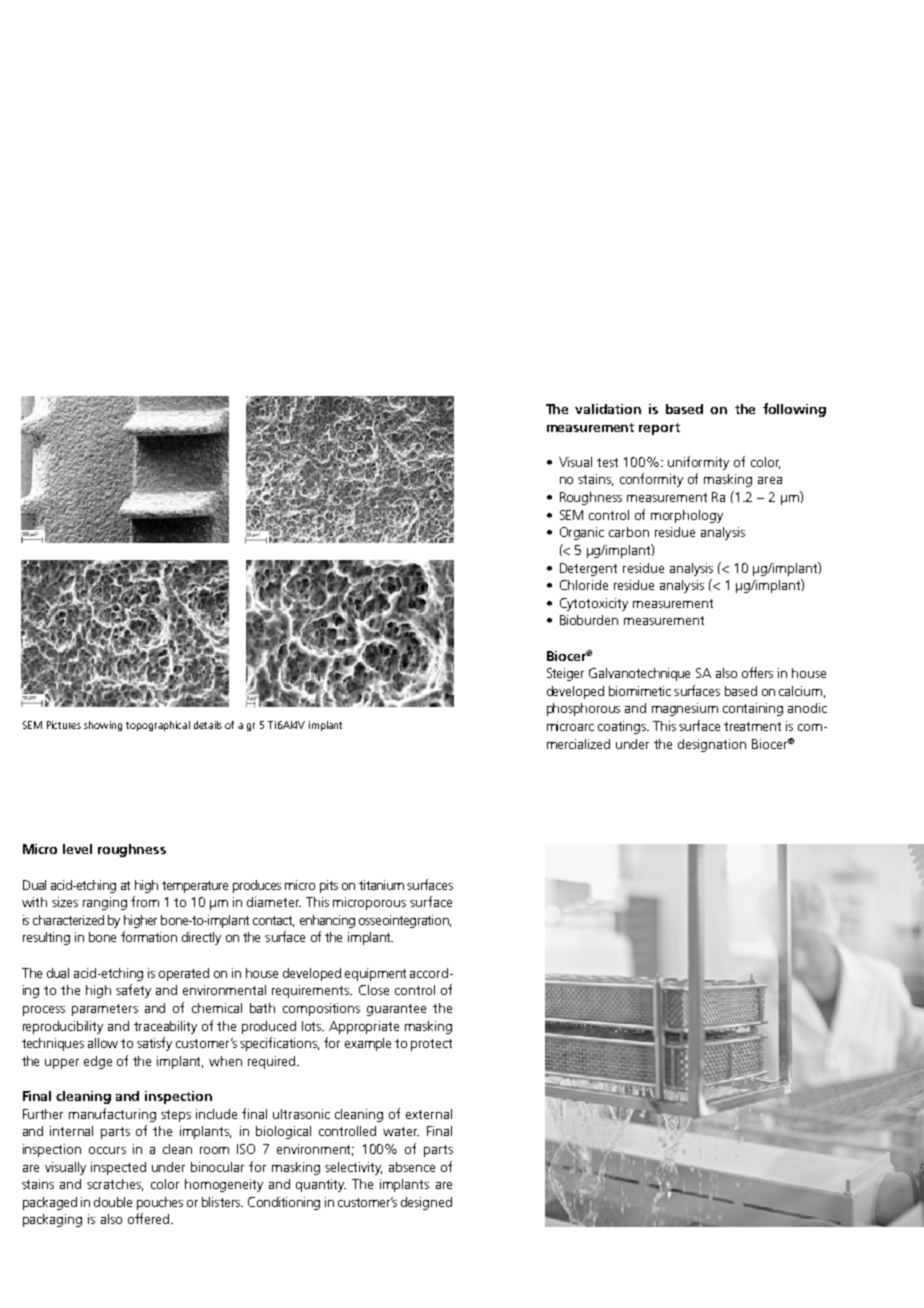 This document has height=1308, width=924. I want to click on absence, so click(412, 1167).
